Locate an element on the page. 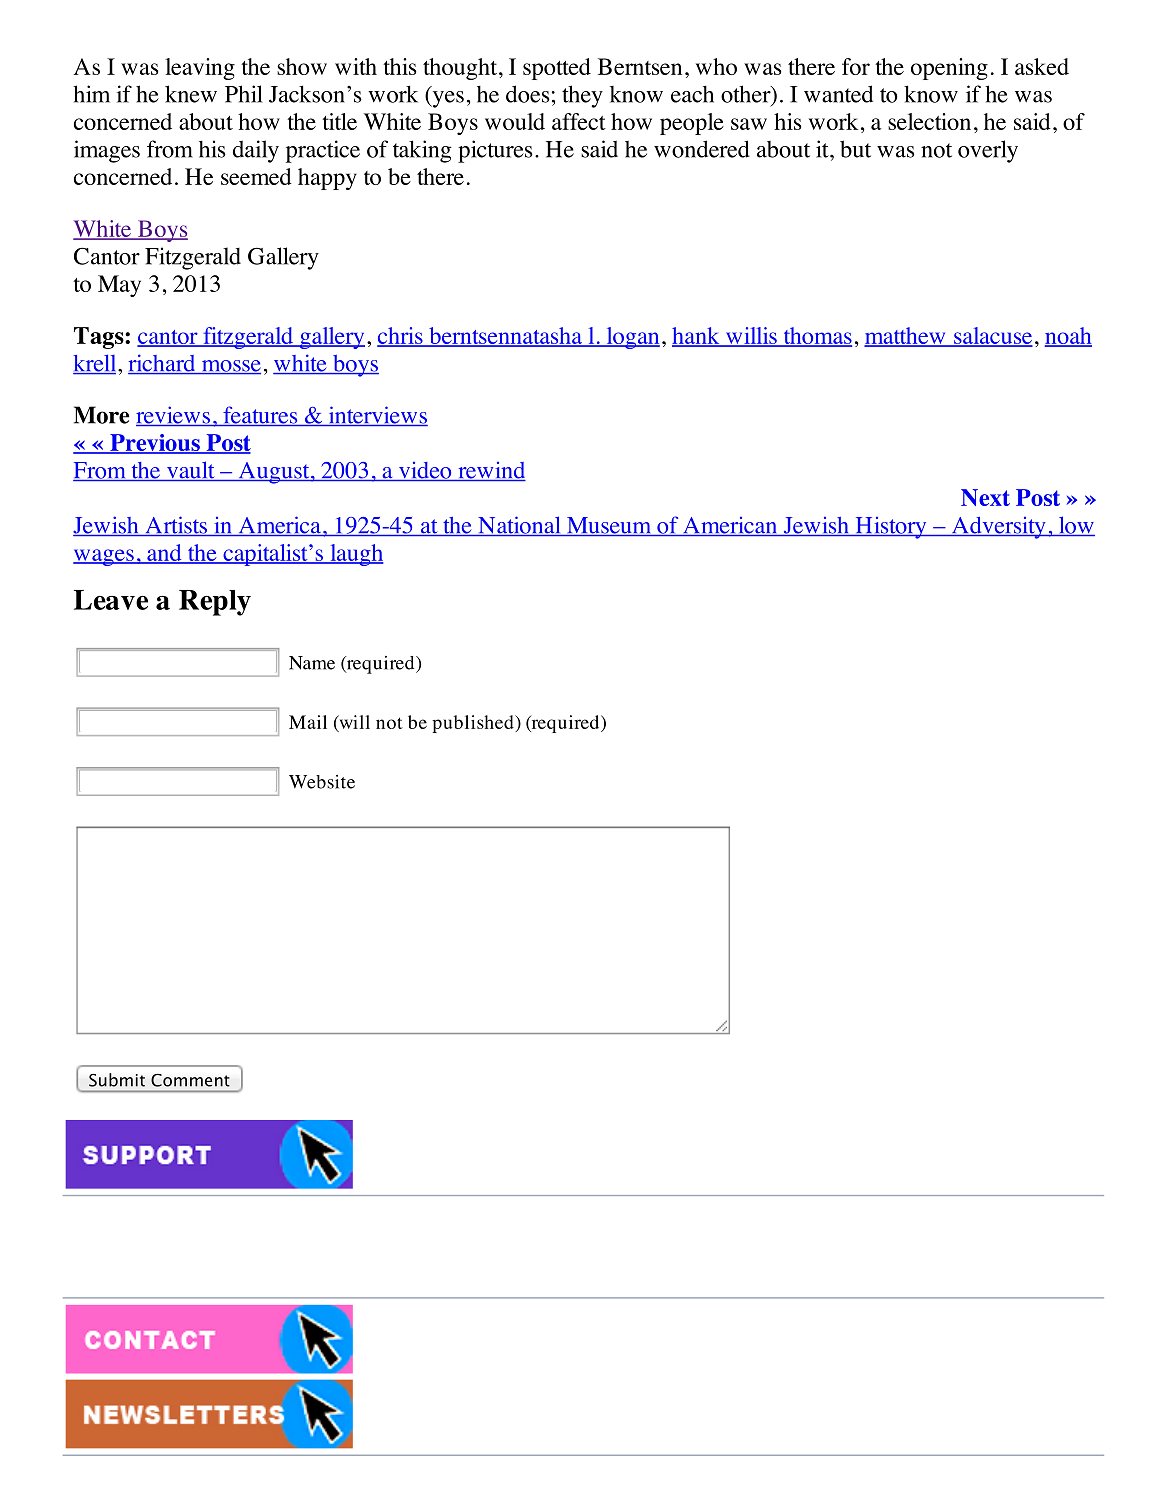 The width and height of the page is (1168, 1512). knew is located at coordinates (191, 94).
